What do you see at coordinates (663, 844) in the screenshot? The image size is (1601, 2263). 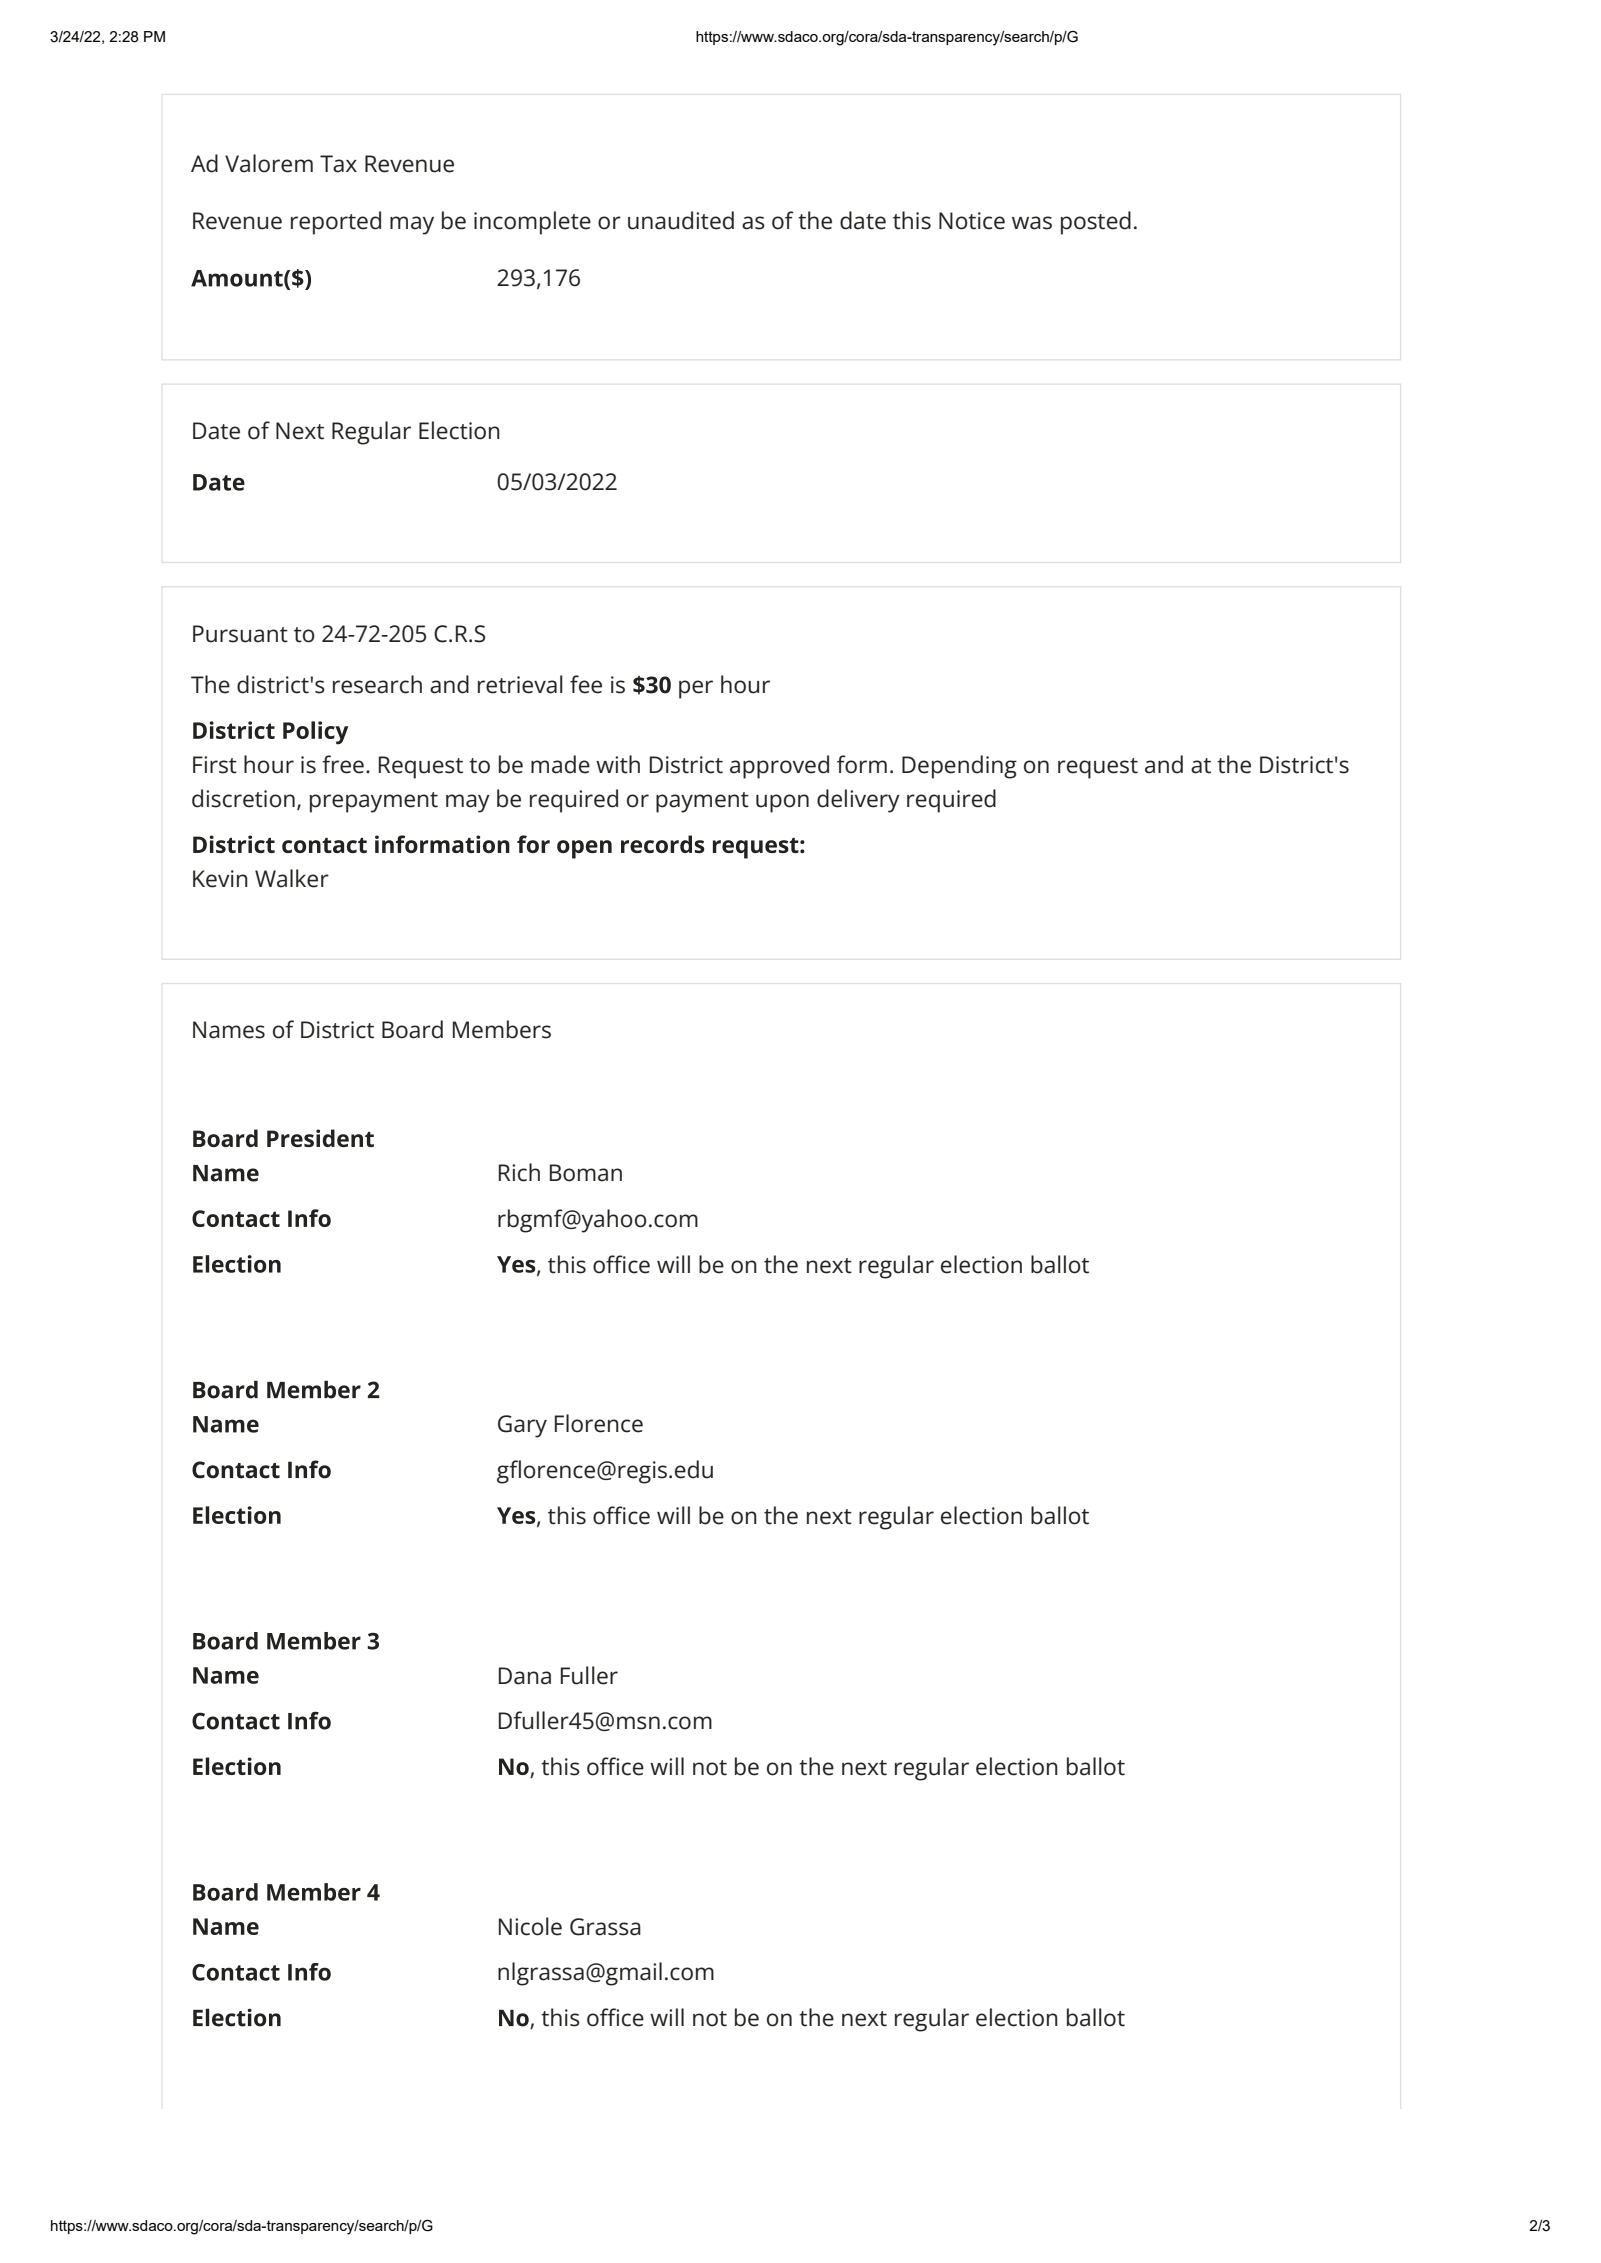 I see `records` at bounding box center [663, 844].
